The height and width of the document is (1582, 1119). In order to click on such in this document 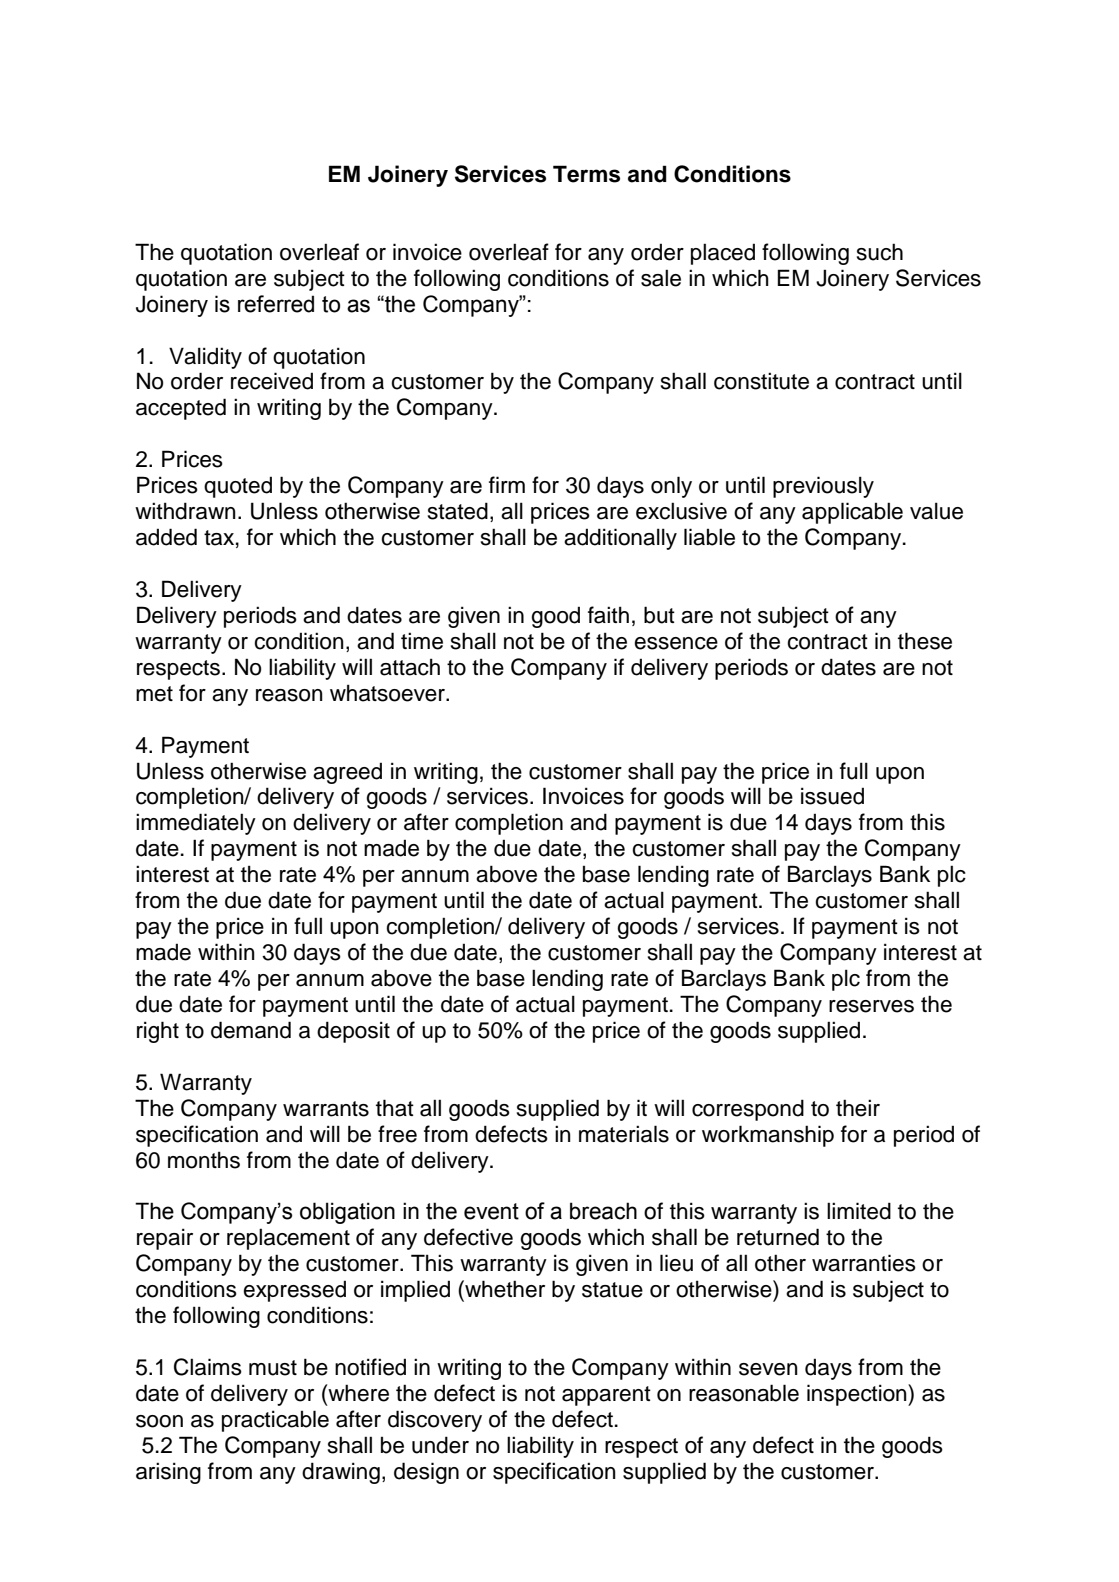, I will do `click(880, 252)`.
